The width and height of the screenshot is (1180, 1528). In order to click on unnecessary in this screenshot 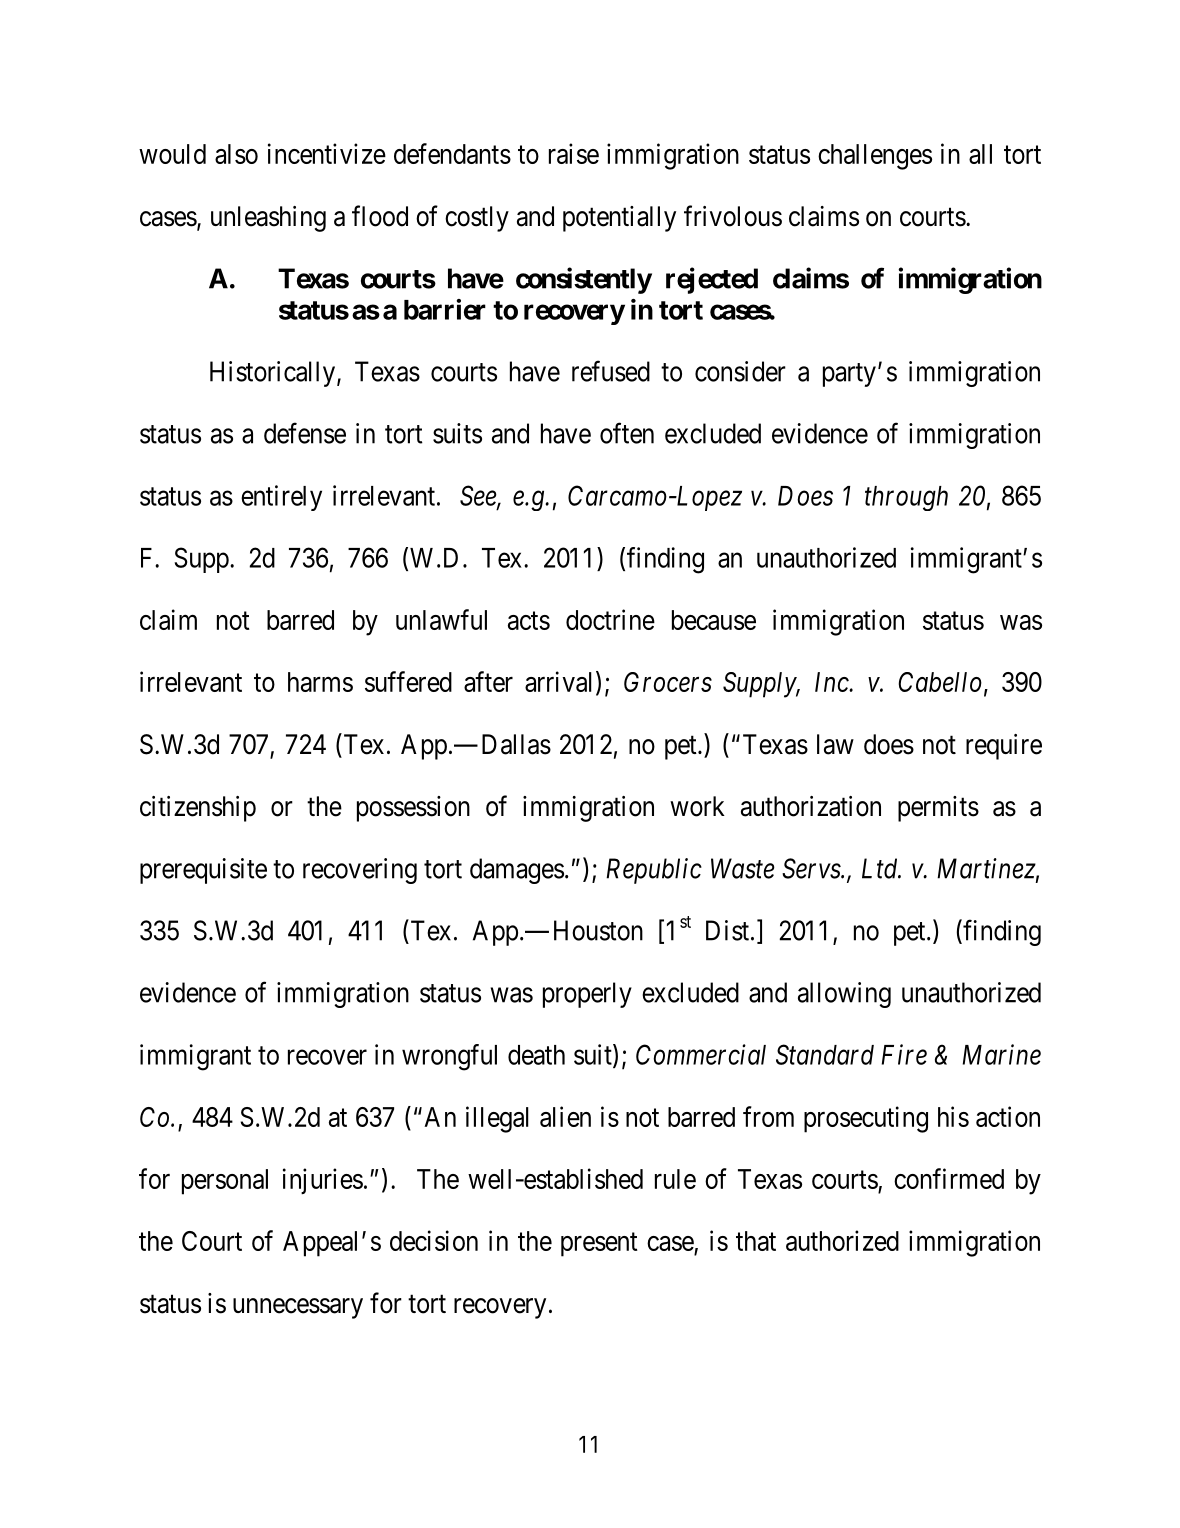, I will do `click(298, 1308)`.
